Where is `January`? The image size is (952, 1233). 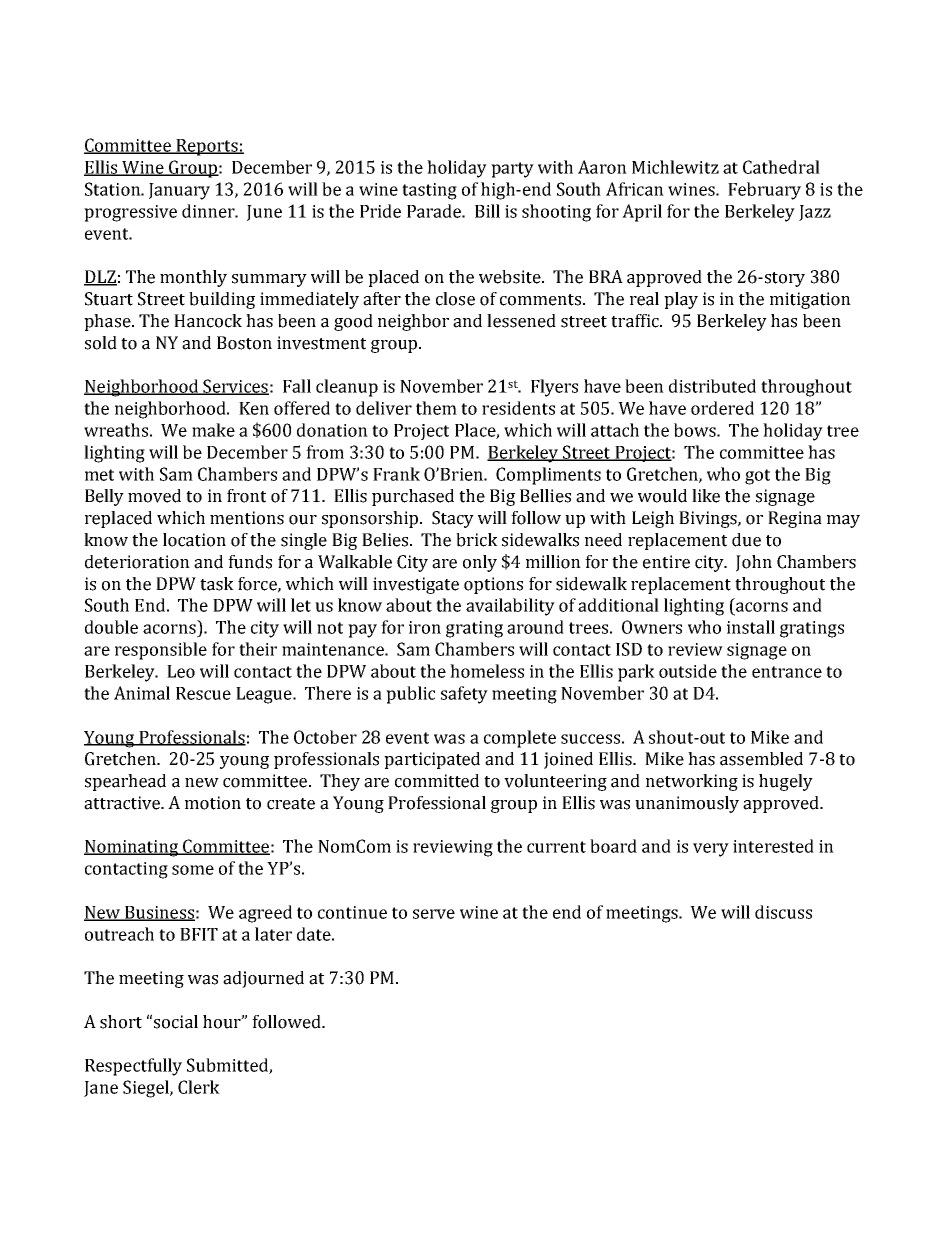 January is located at coordinates (179, 191).
